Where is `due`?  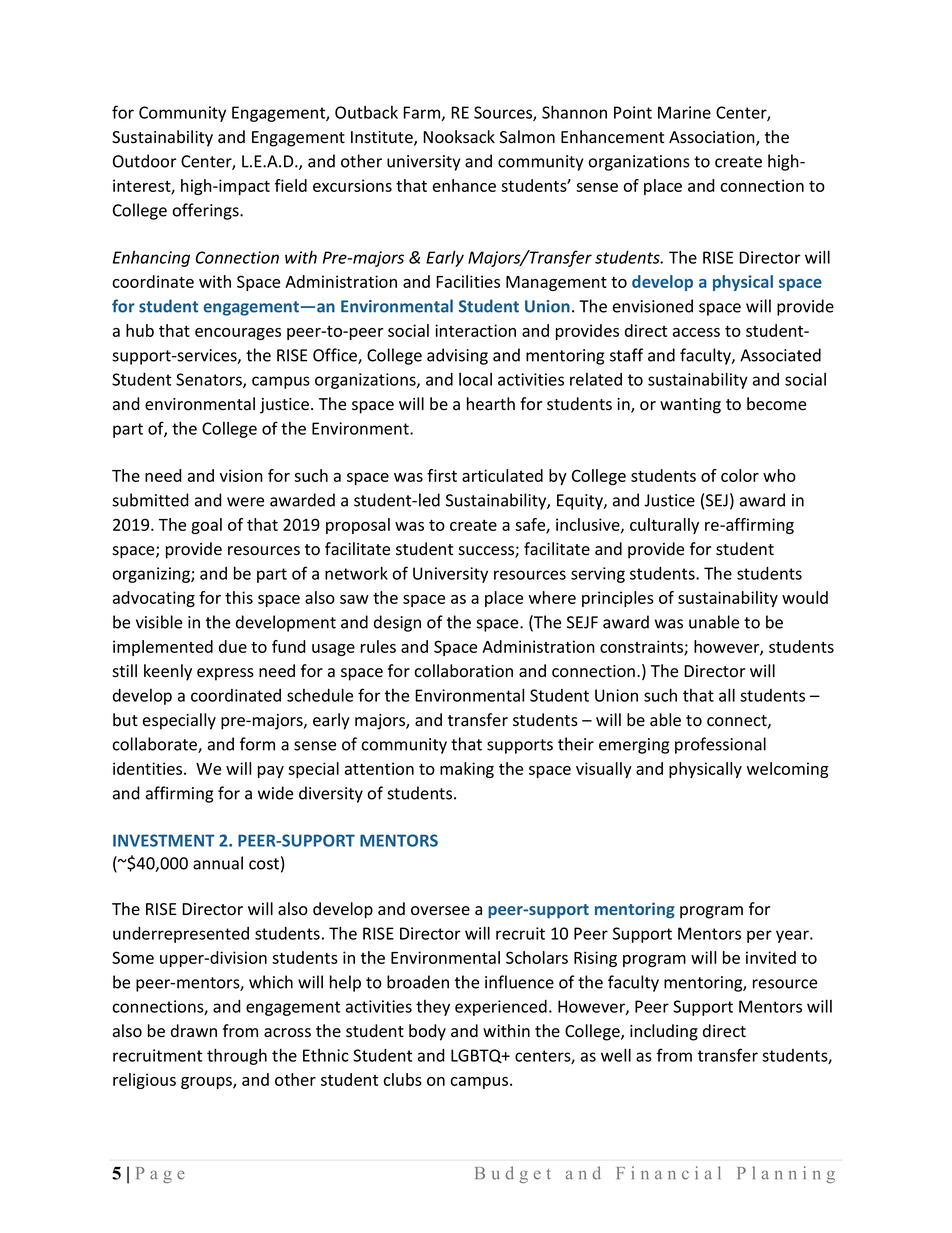
due is located at coordinates (233, 646).
